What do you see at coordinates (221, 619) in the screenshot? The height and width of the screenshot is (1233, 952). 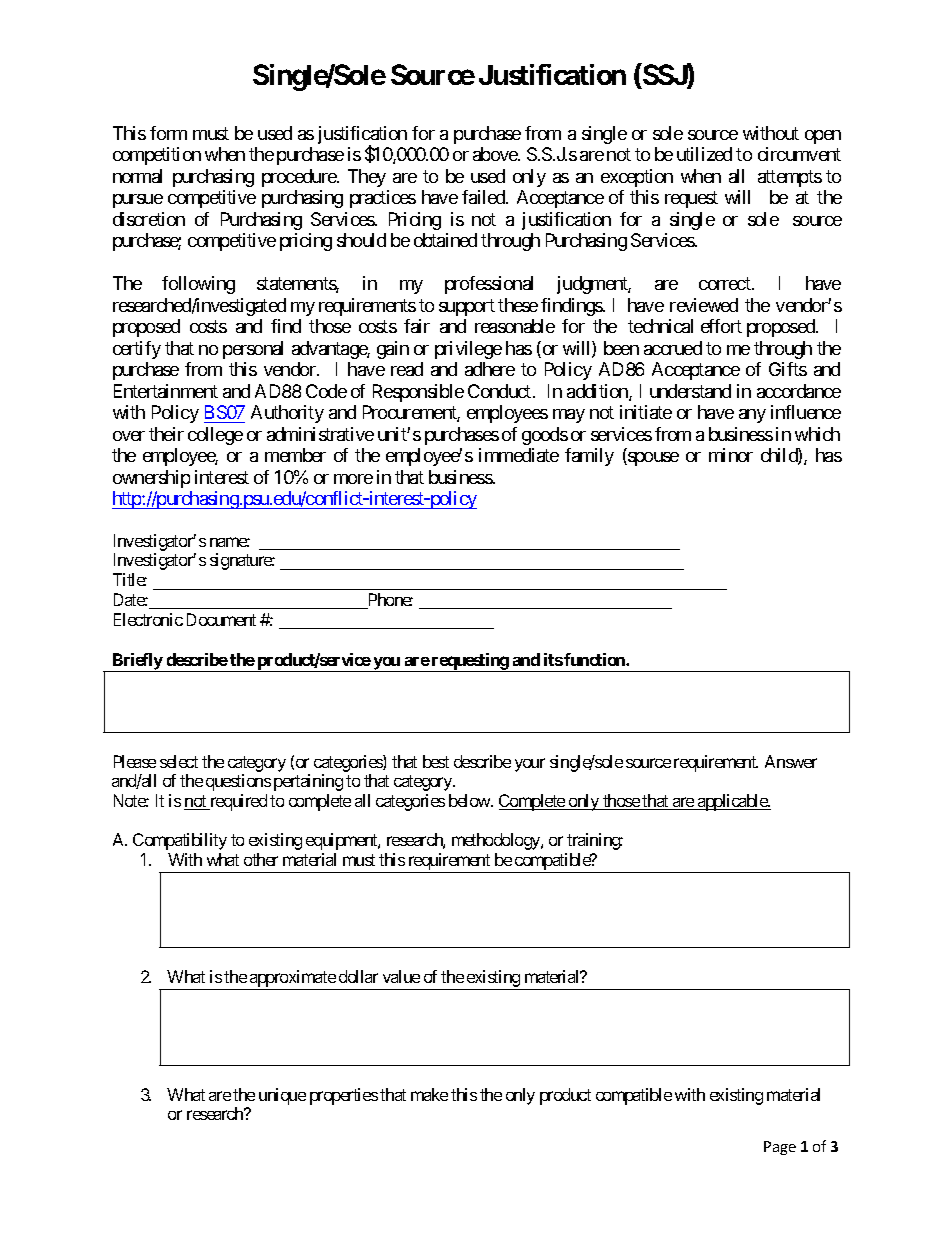 I see `Document` at bounding box center [221, 619].
